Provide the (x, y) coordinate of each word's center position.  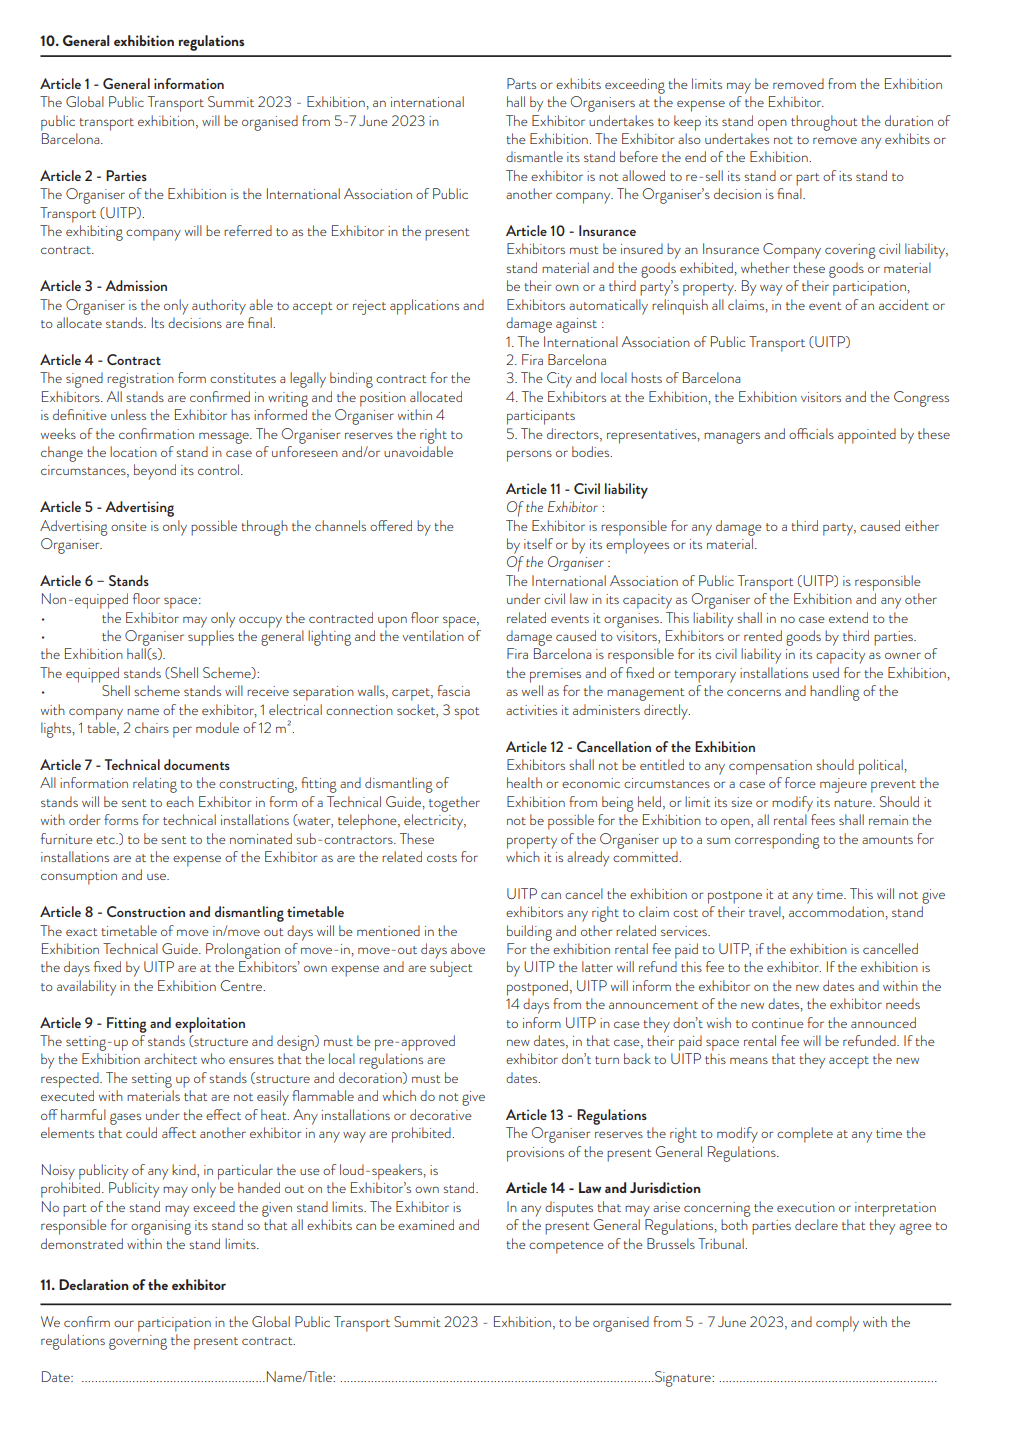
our (124, 1323)
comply (837, 1324)
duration (909, 120)
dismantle (534, 156)
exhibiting (94, 233)
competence (566, 1247)
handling (835, 693)
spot (466, 713)
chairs (152, 727)
